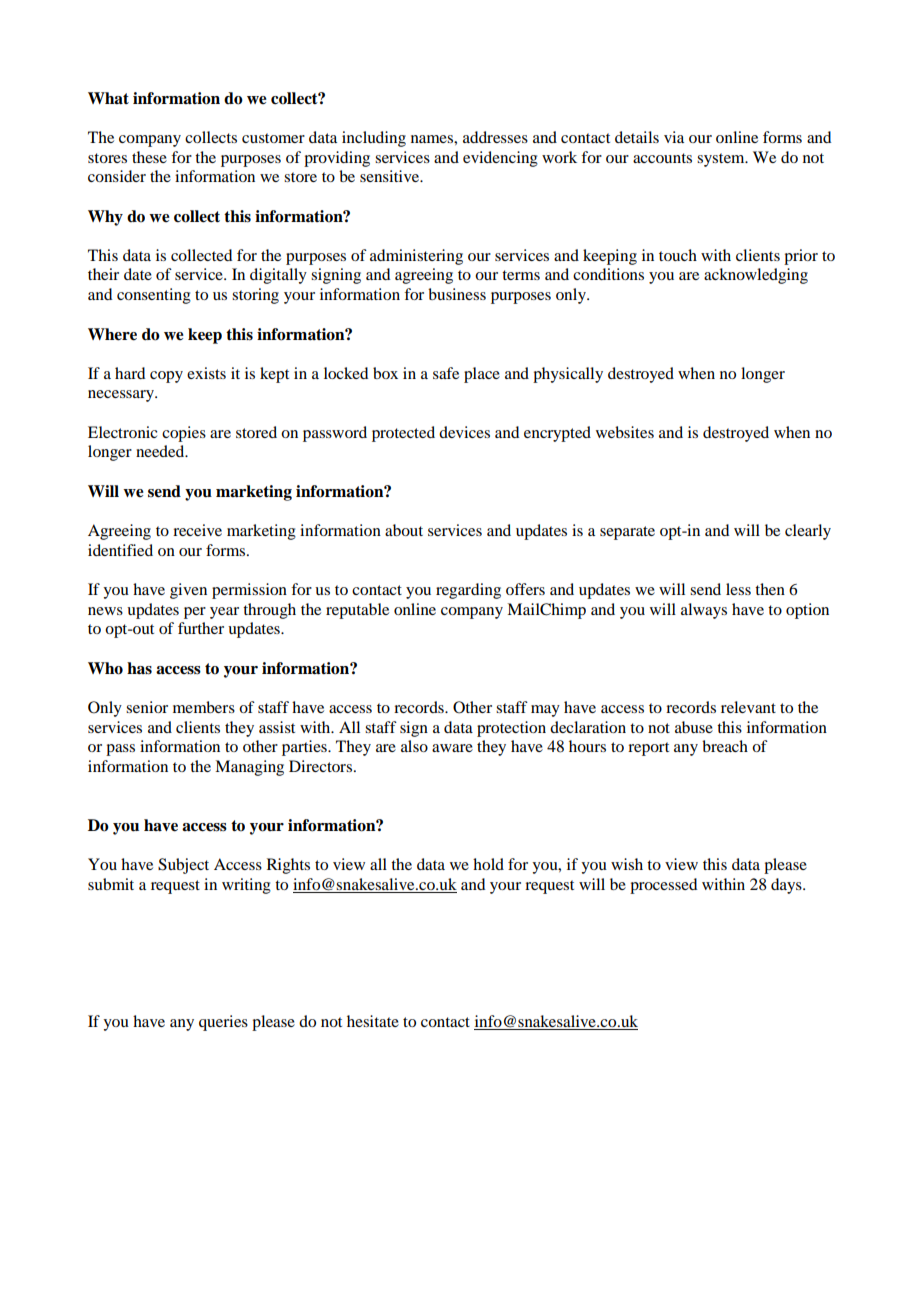 The height and width of the document is (1308, 924). I want to click on hesitate, so click(373, 1021).
